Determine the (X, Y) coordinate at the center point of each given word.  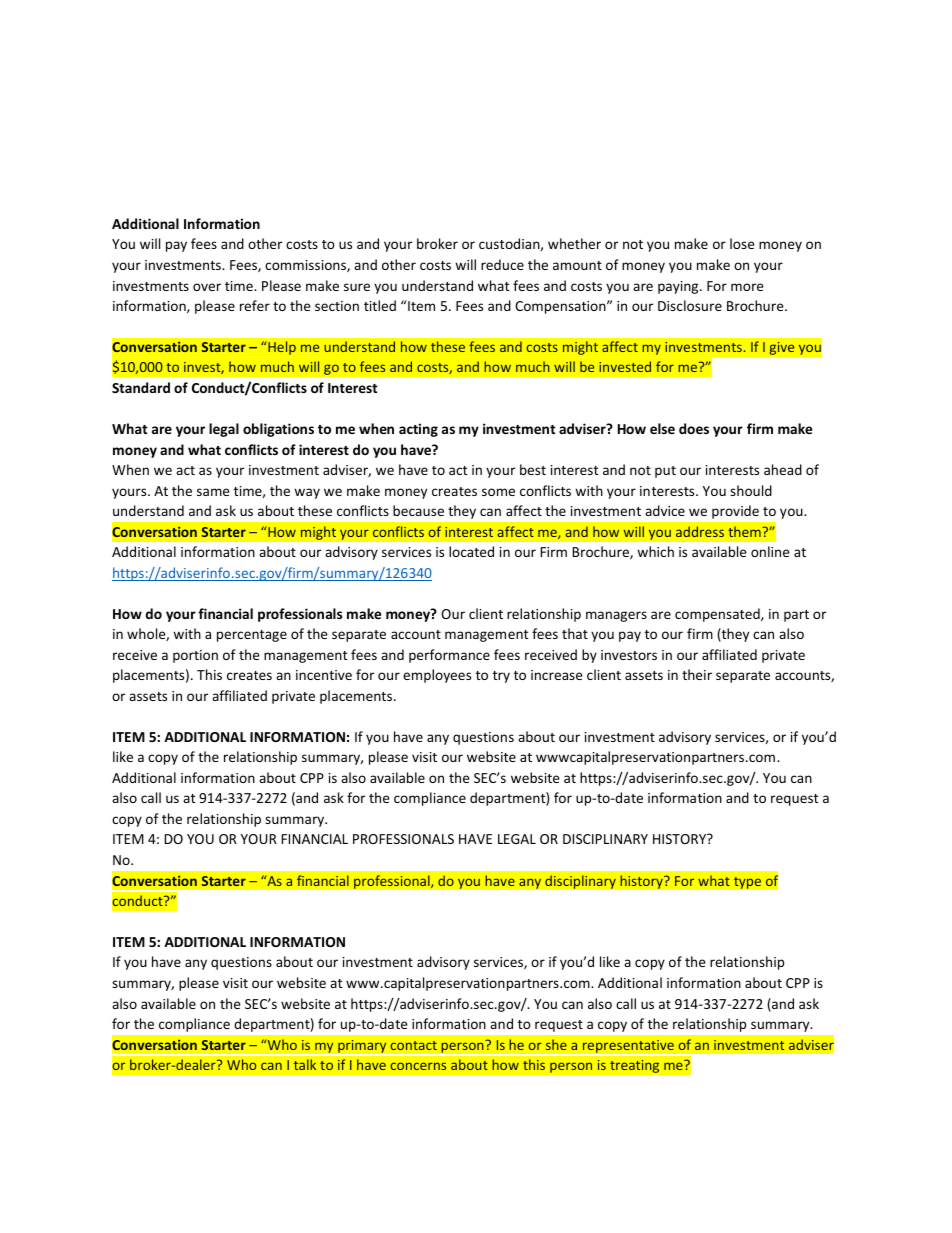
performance (449, 656)
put (665, 472)
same (213, 492)
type (747, 882)
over (207, 287)
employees (437, 676)
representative (628, 1047)
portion (195, 656)
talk (305, 1064)
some (498, 492)
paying (679, 287)
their (697, 674)
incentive (324, 675)
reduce (502, 264)
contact (413, 1045)
